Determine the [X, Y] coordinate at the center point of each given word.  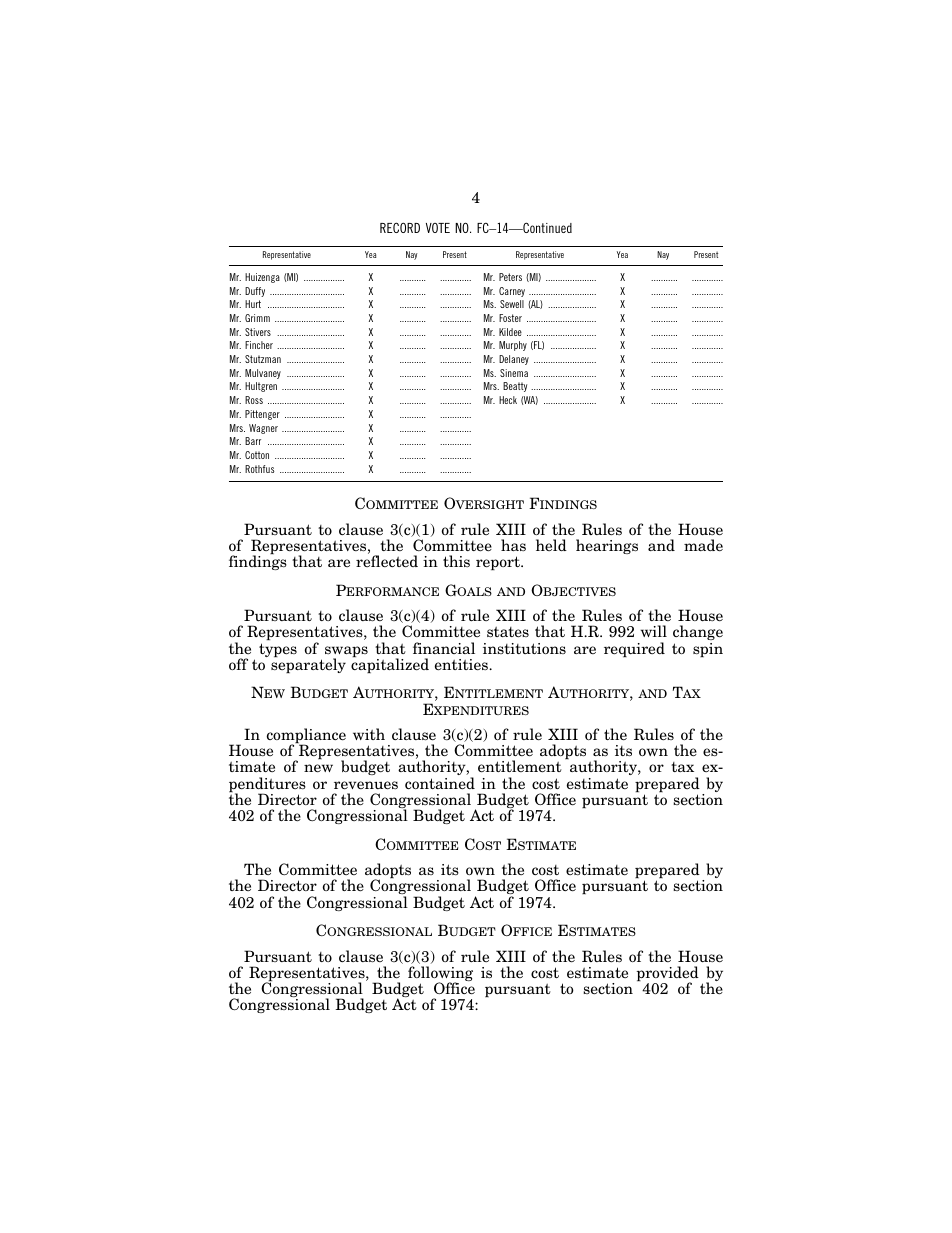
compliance [306, 737]
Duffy [255, 292]
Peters [510, 277]
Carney [512, 292]
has [513, 545]
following [440, 975]
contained [440, 783]
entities [462, 665]
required [634, 649]
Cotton [257, 455]
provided [668, 975]
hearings [607, 546]
